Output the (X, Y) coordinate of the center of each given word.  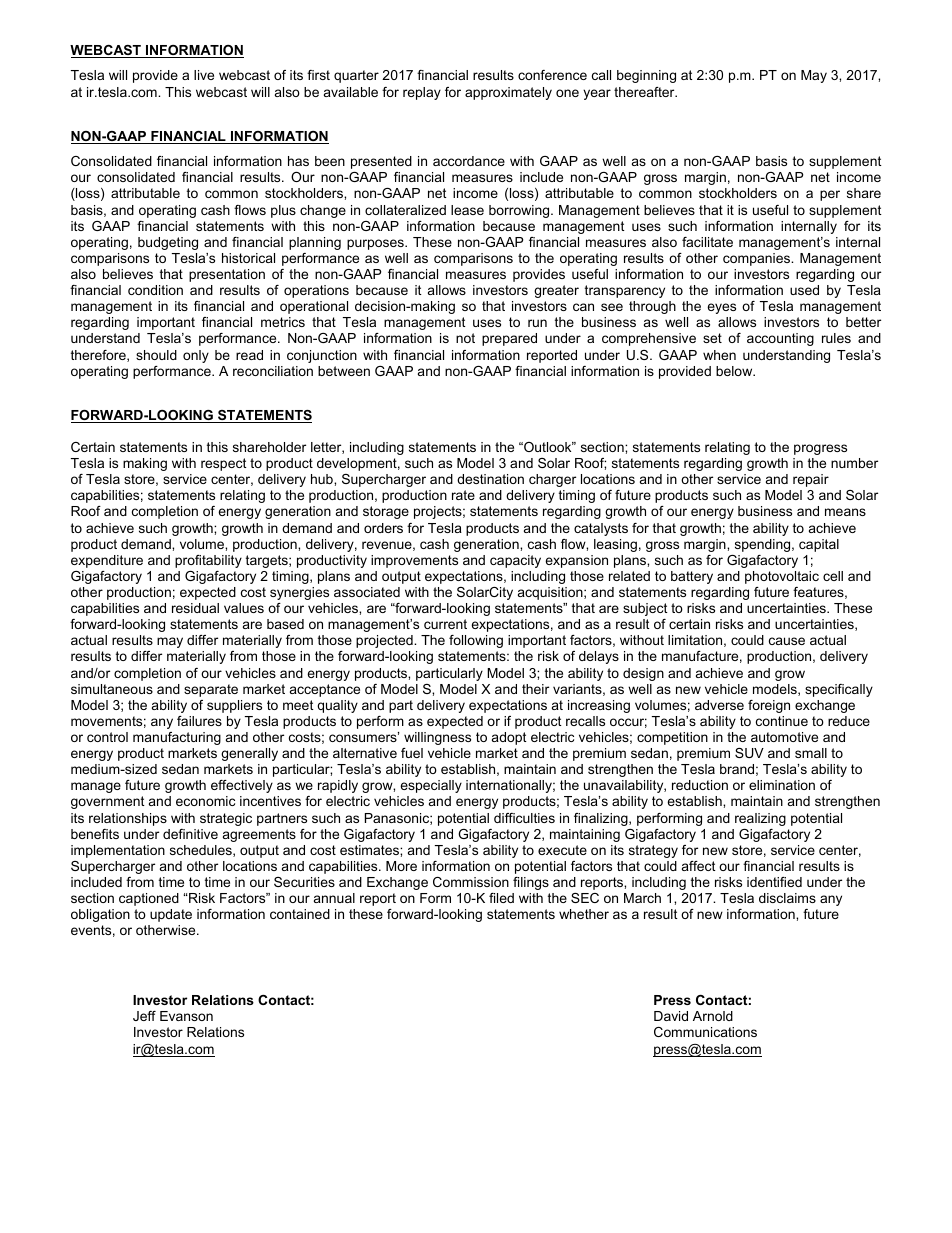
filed (501, 898)
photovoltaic (782, 577)
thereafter (645, 92)
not (465, 338)
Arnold (713, 1016)
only (196, 356)
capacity (515, 561)
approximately (508, 93)
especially (431, 786)
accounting (780, 339)
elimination (782, 785)
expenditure (107, 561)
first (318, 75)
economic (205, 801)
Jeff (144, 1016)
